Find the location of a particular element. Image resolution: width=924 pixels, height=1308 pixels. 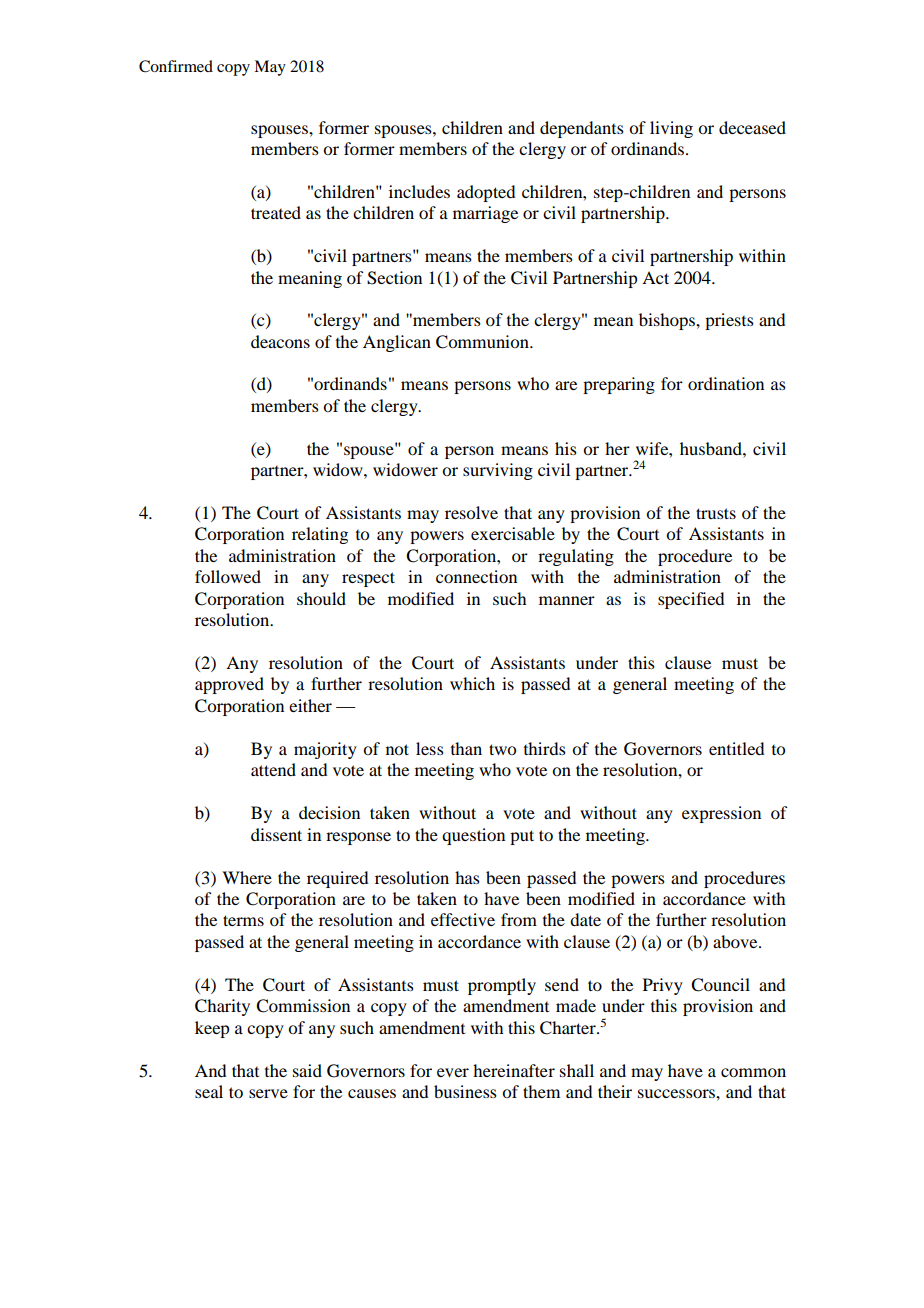

connection is located at coordinates (476, 576).
